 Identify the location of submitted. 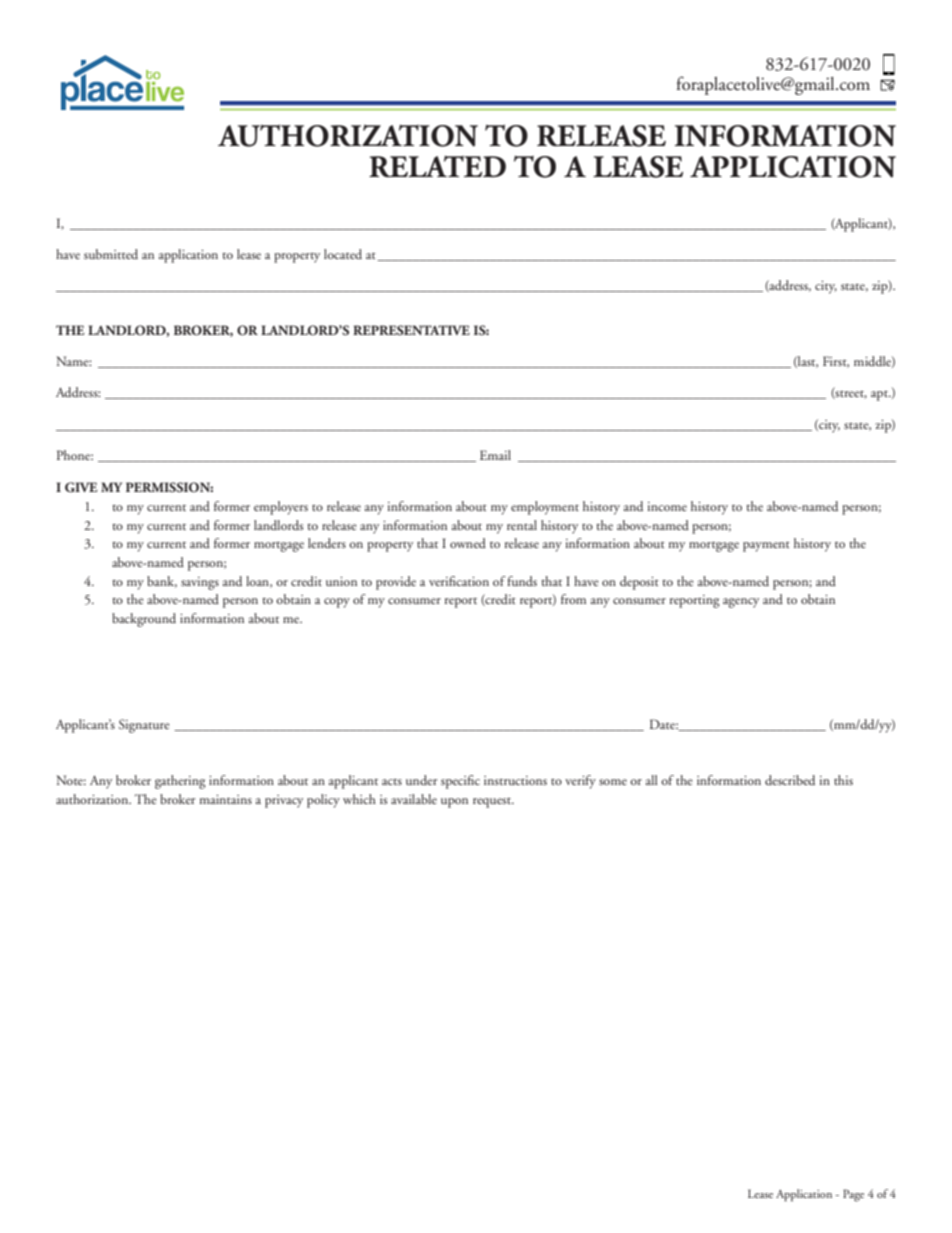
(111, 254).
